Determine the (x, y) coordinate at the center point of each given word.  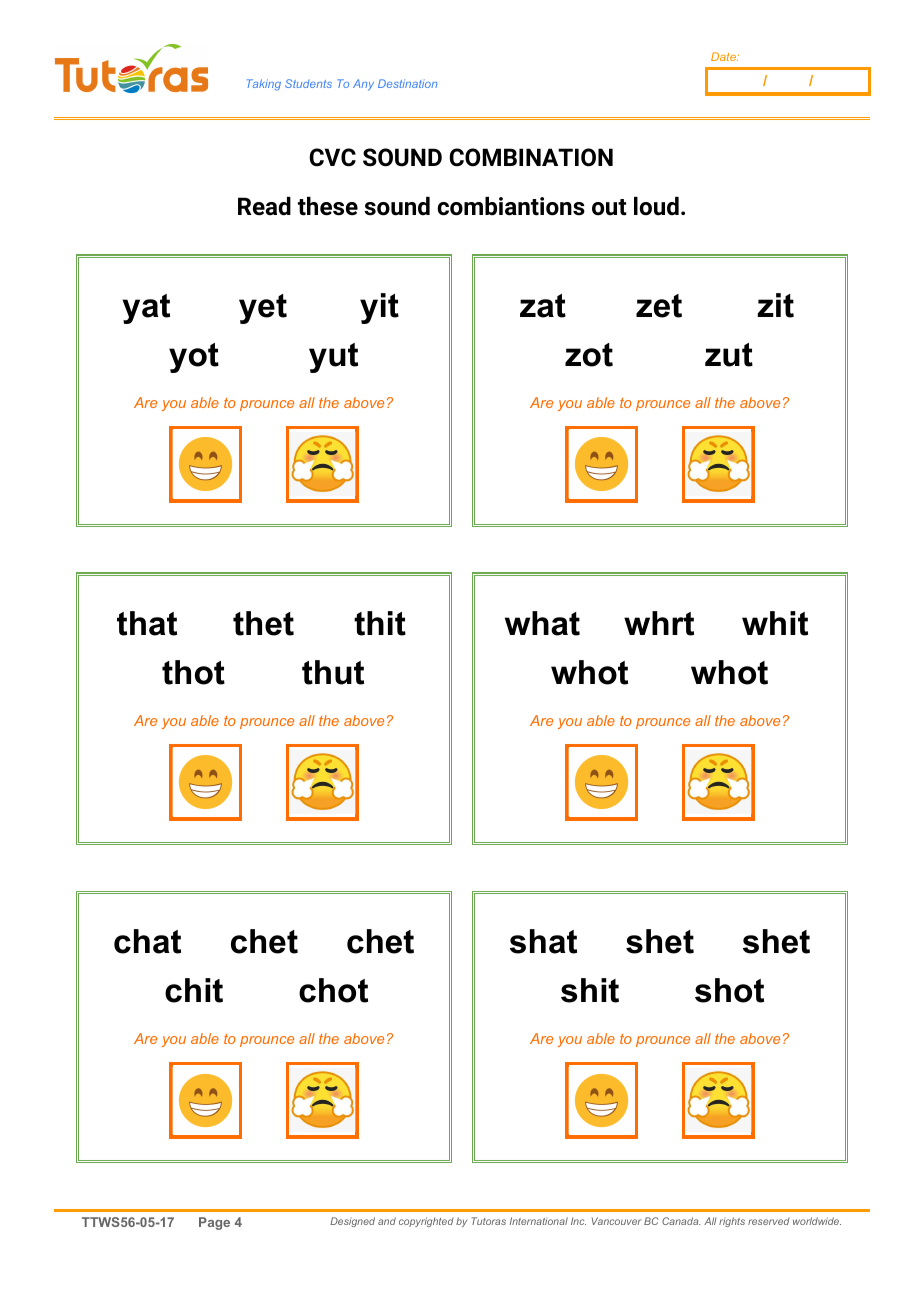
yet (263, 309)
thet (263, 623)
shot (729, 990)
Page (214, 1223)
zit (775, 305)
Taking (264, 85)
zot (589, 355)
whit (775, 623)
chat (147, 941)
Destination (407, 83)
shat (543, 941)
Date (724, 56)
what (542, 623)
